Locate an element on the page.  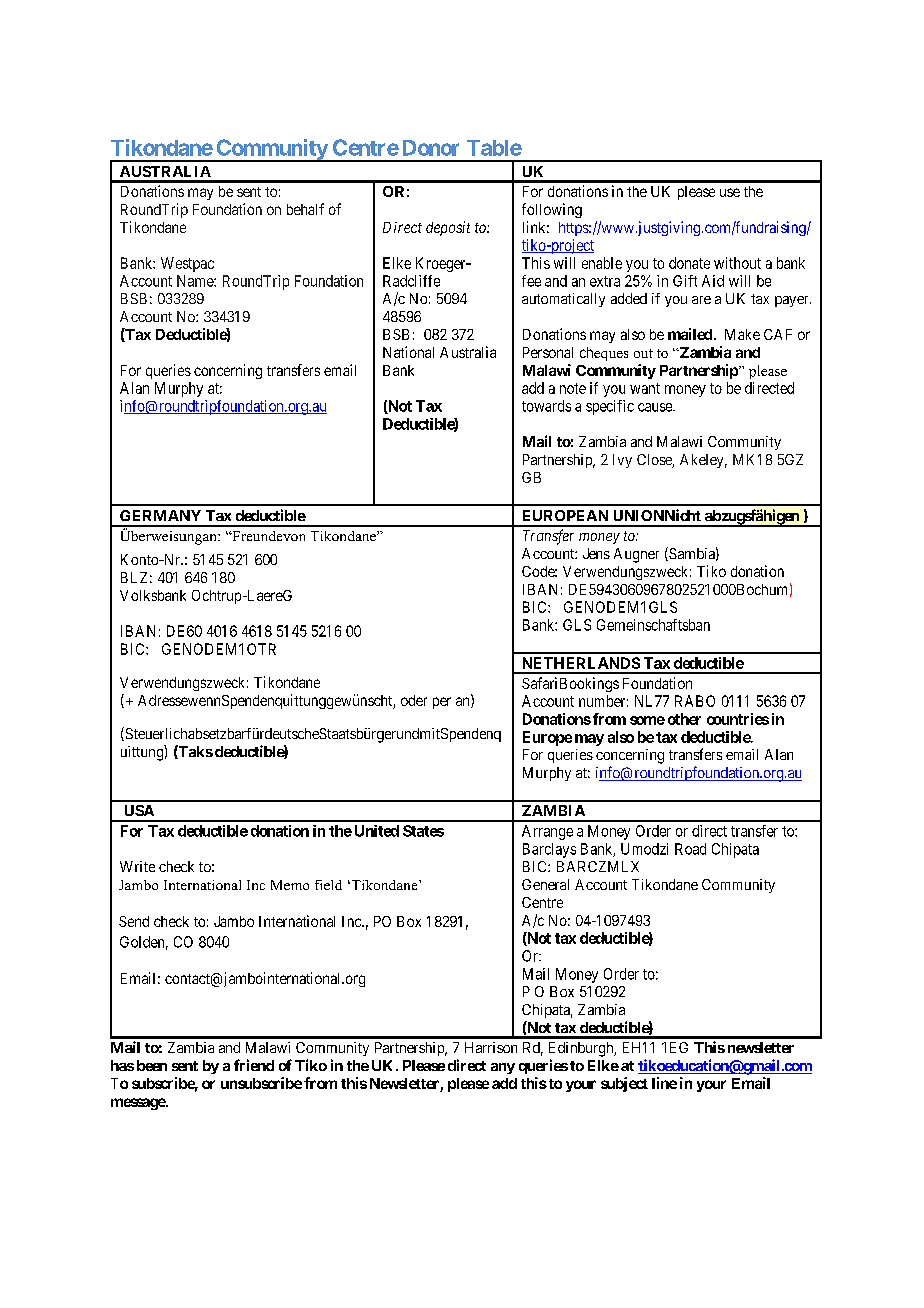
GERMANY is located at coordinates (160, 515).
